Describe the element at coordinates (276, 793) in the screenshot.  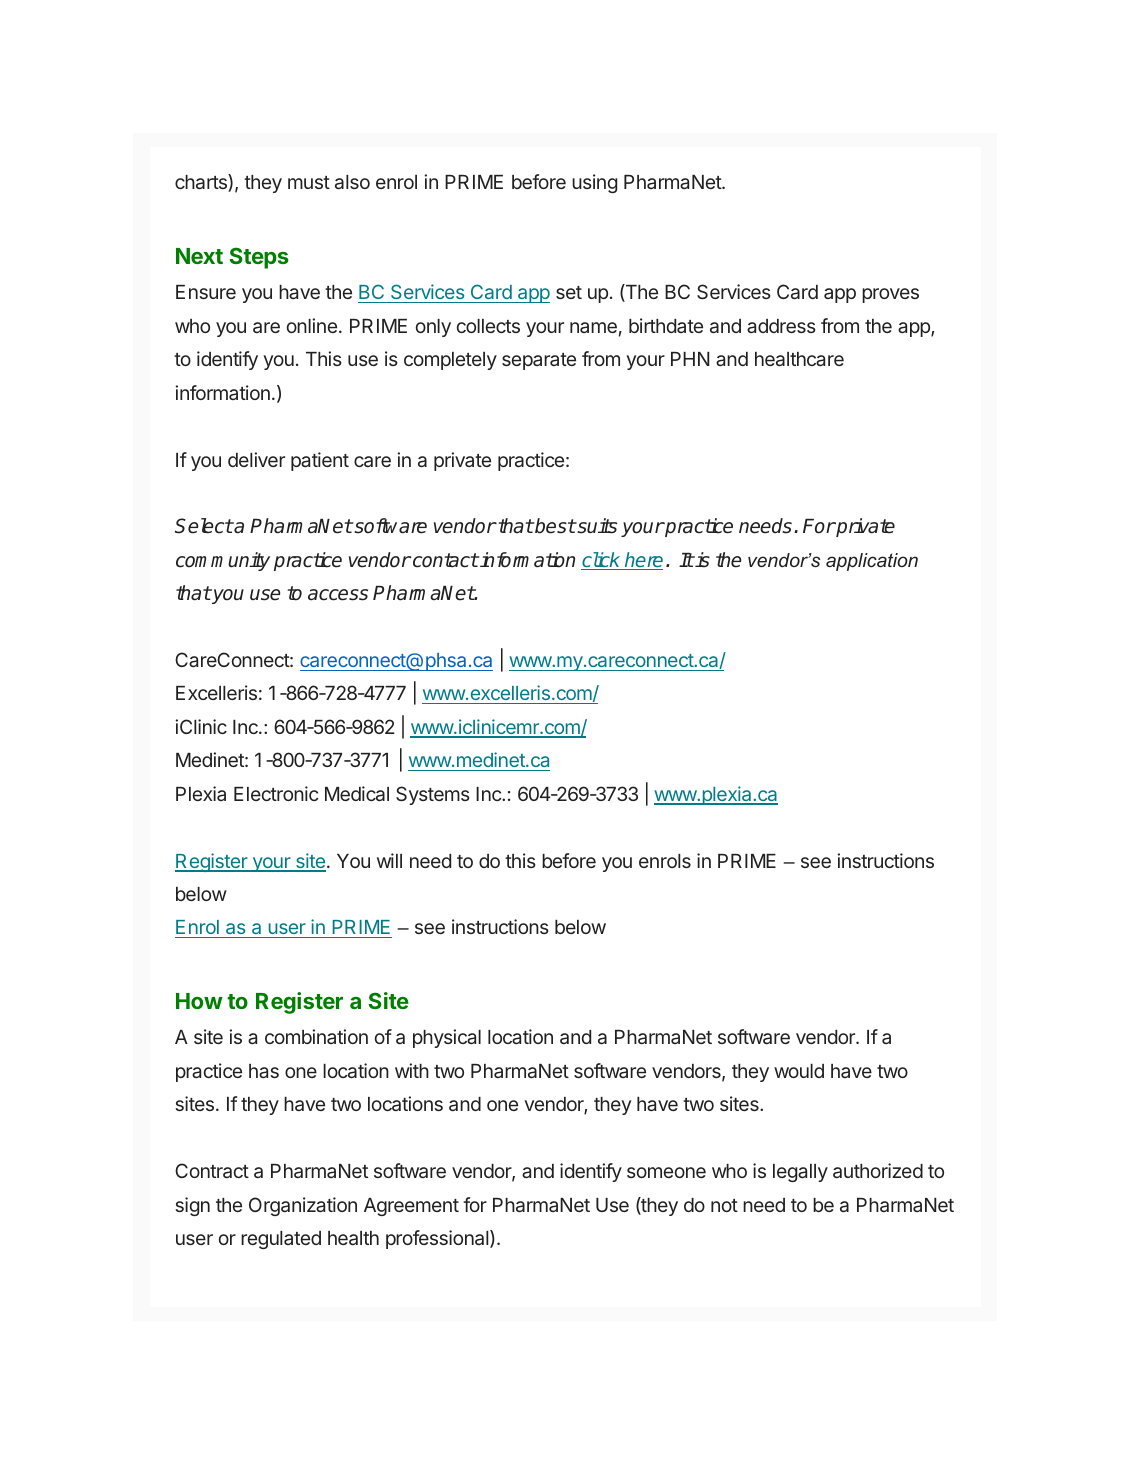
I see `Electronic` at that location.
